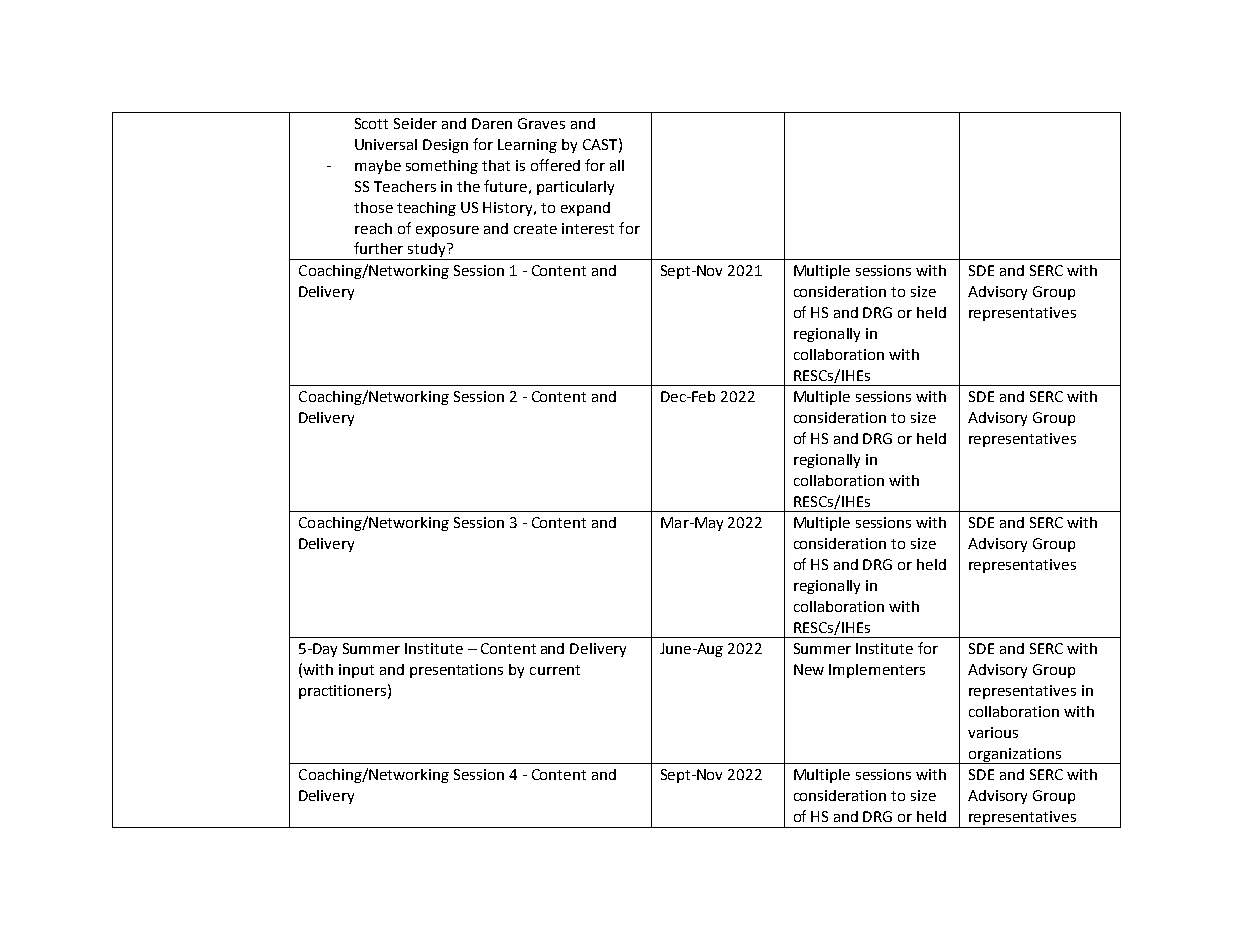 This screenshot has height=952, width=1233. What do you see at coordinates (356, 671) in the screenshot?
I see `input` at bounding box center [356, 671].
